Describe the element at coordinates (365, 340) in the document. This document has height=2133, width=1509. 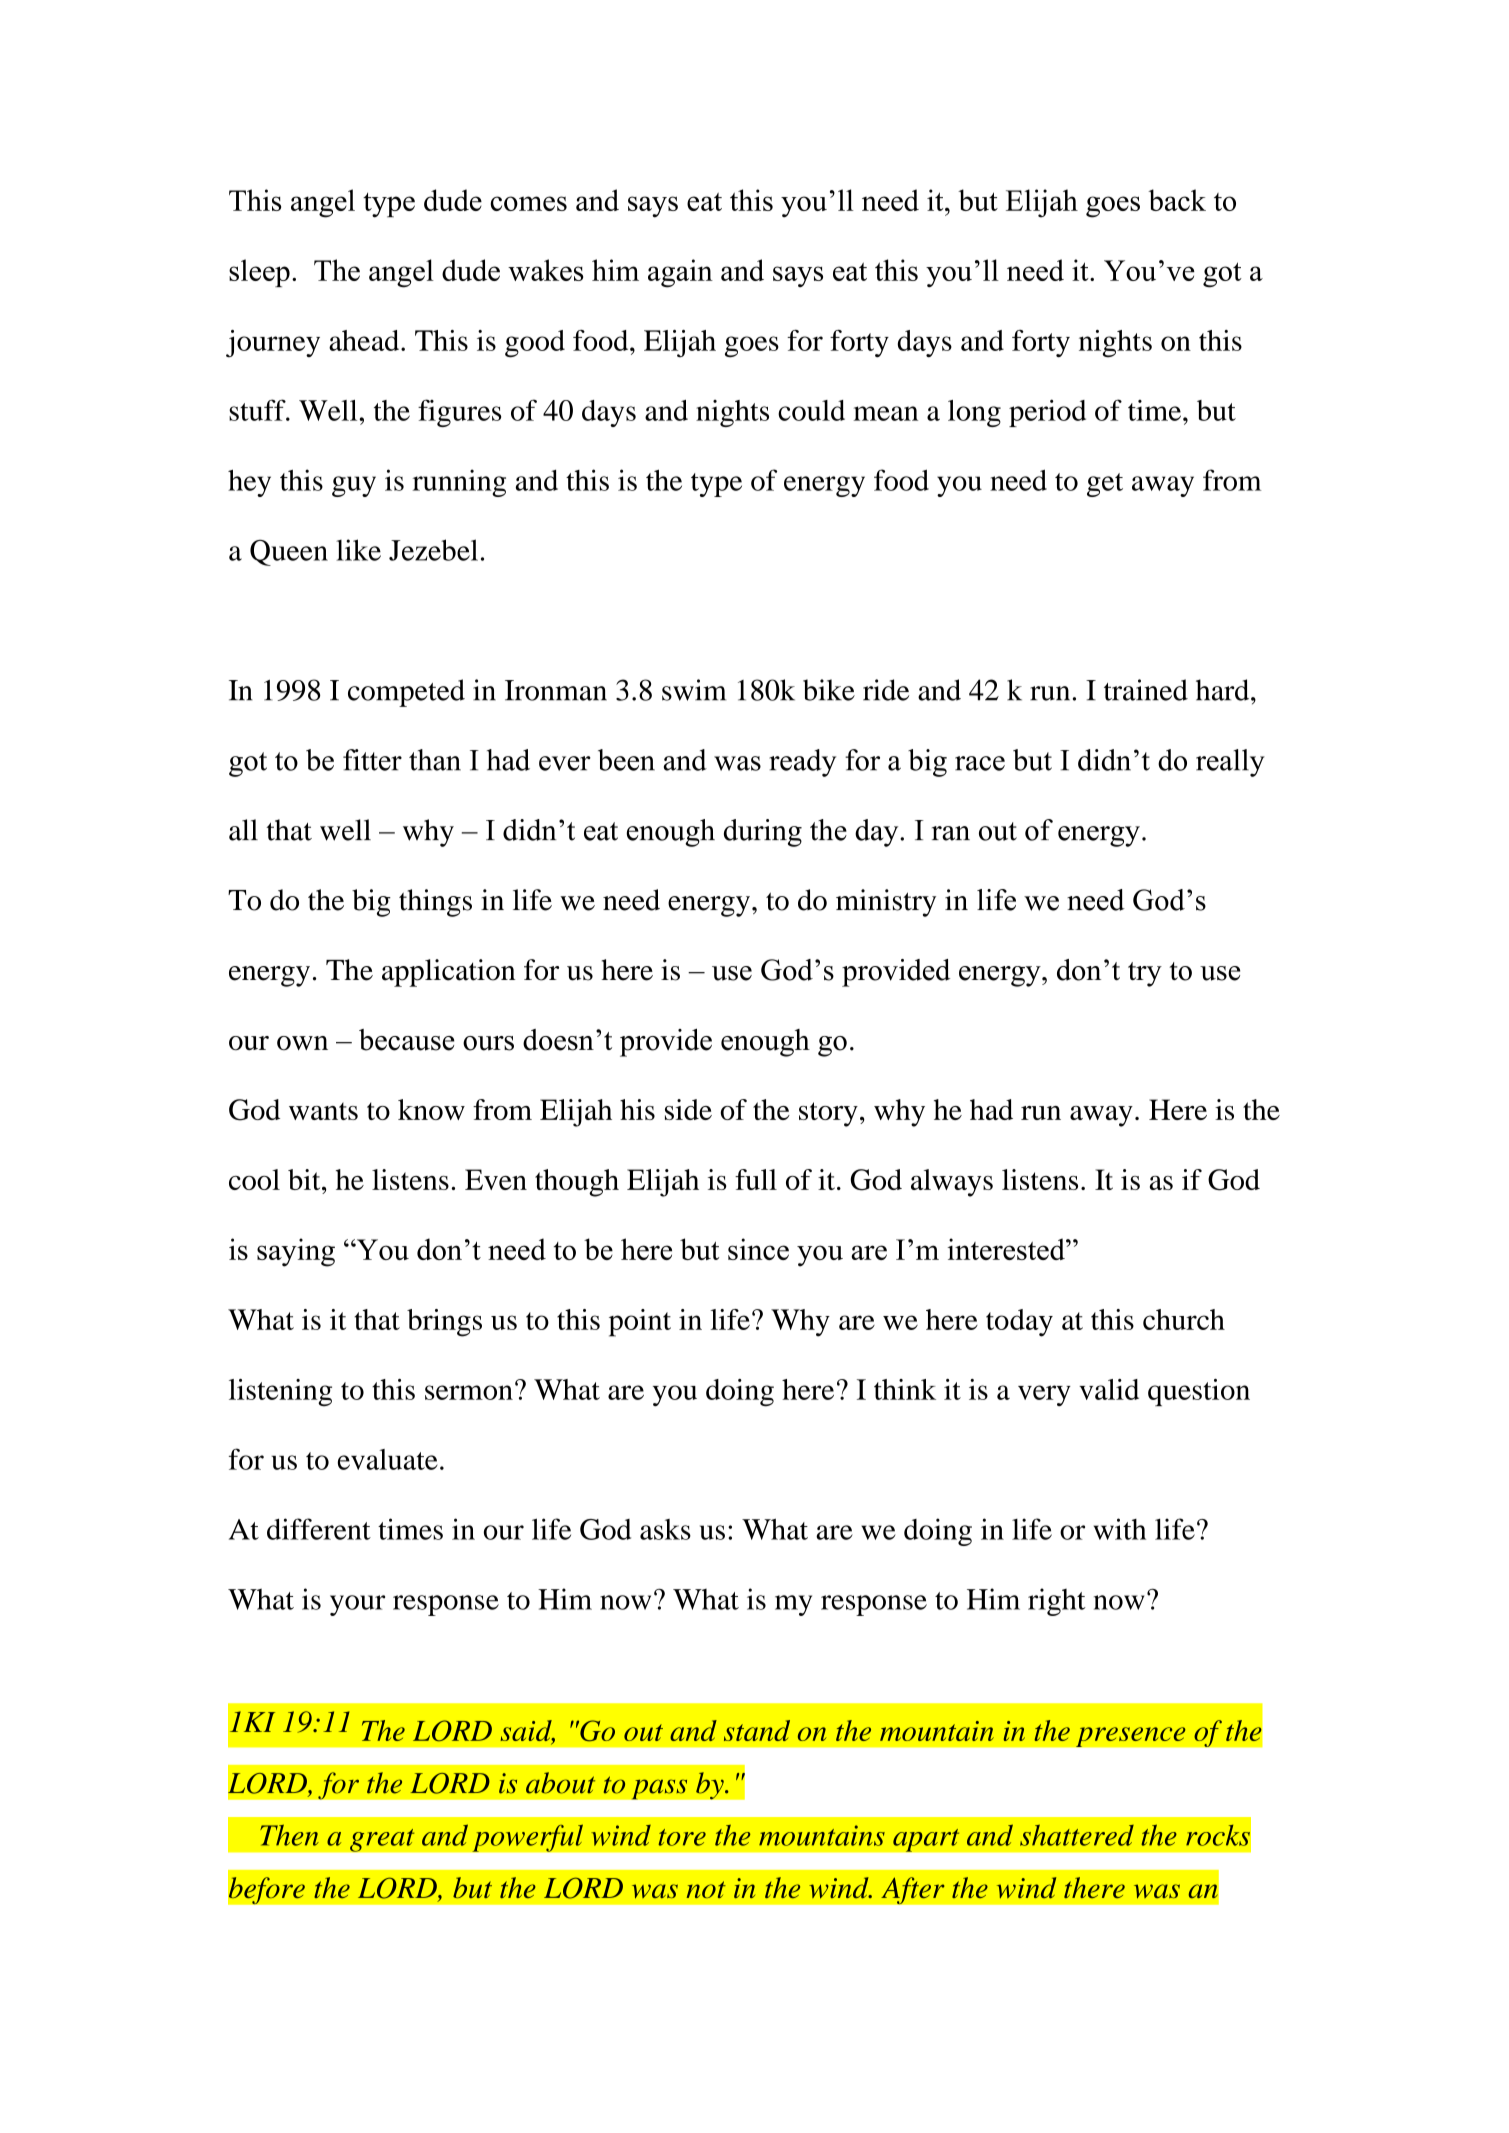
I see `ahead` at that location.
